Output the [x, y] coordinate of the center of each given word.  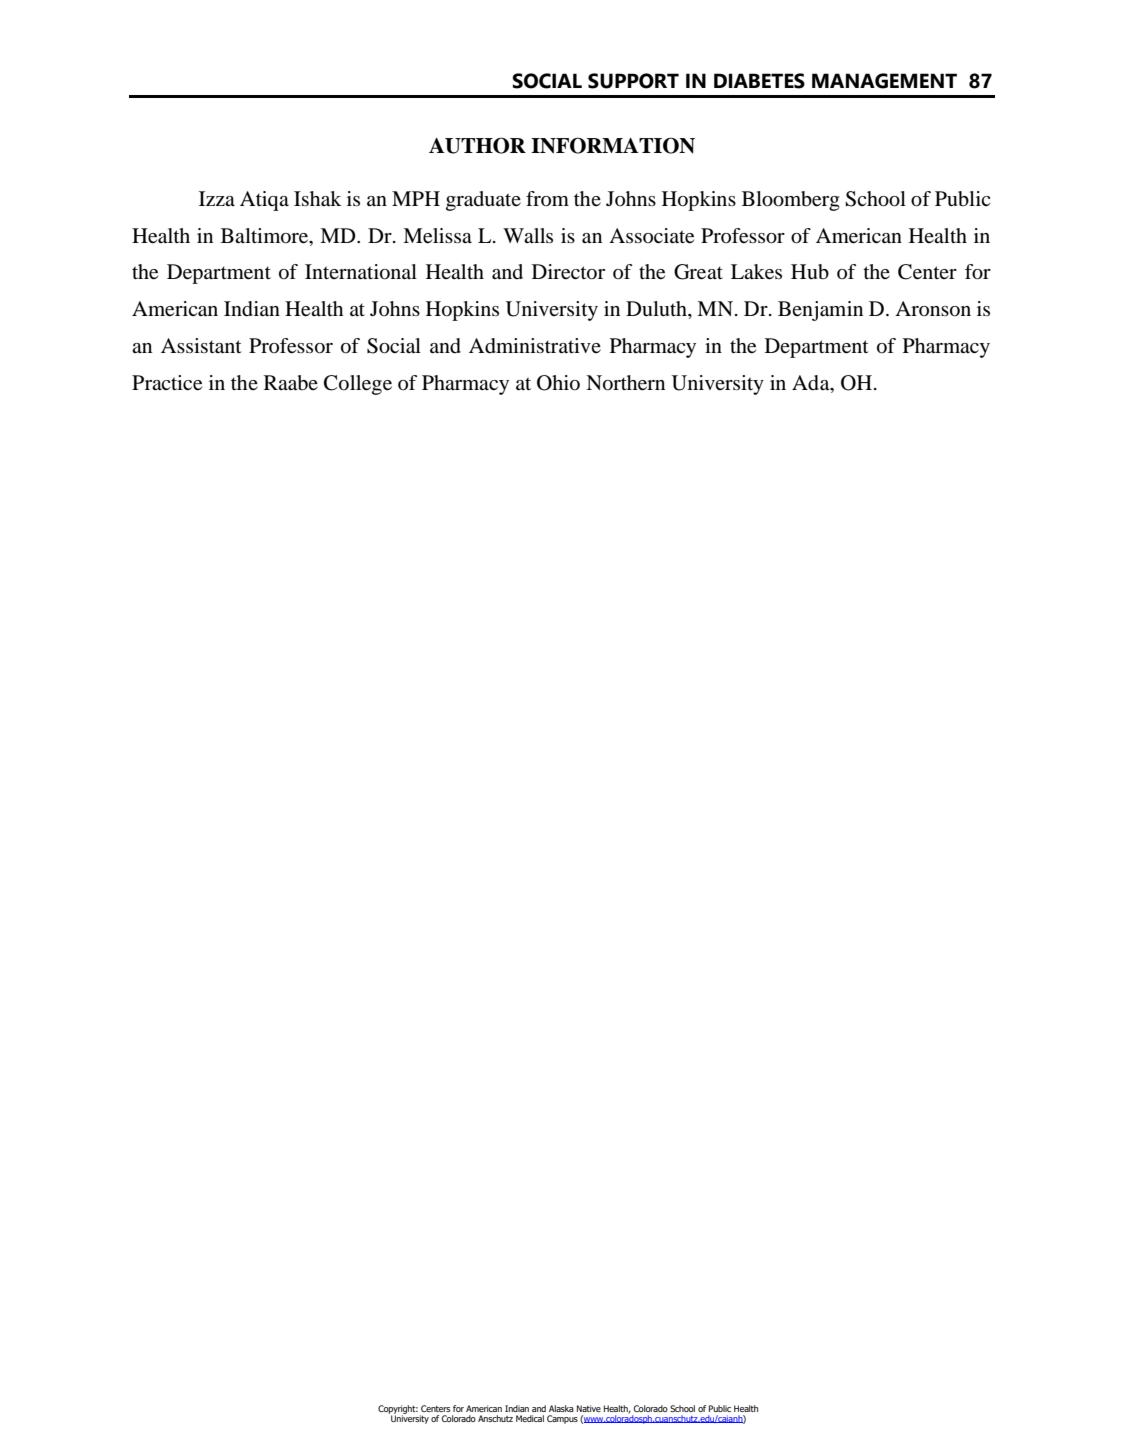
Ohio [558, 383]
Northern [625, 383]
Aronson [933, 309]
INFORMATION [613, 145]
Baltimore [266, 236]
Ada [812, 383]
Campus [562, 1419]
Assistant [201, 346]
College [358, 385]
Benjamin [820, 311]
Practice [167, 383]
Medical [530, 1418]
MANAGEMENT [884, 81]
